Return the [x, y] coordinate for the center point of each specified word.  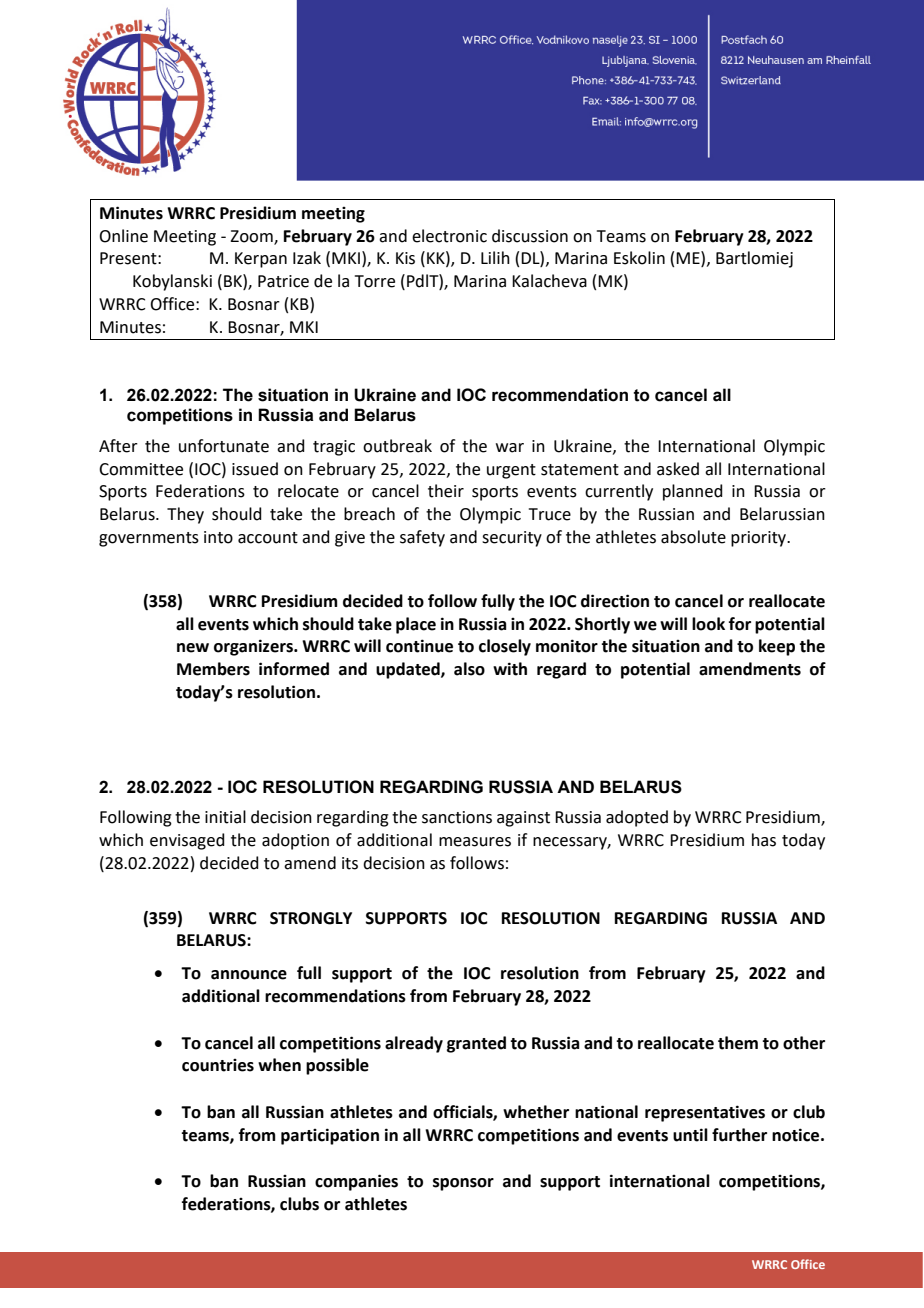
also [469, 669]
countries [218, 1065]
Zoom [252, 237]
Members [213, 669]
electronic [449, 236]
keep [777, 647]
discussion [530, 236]
